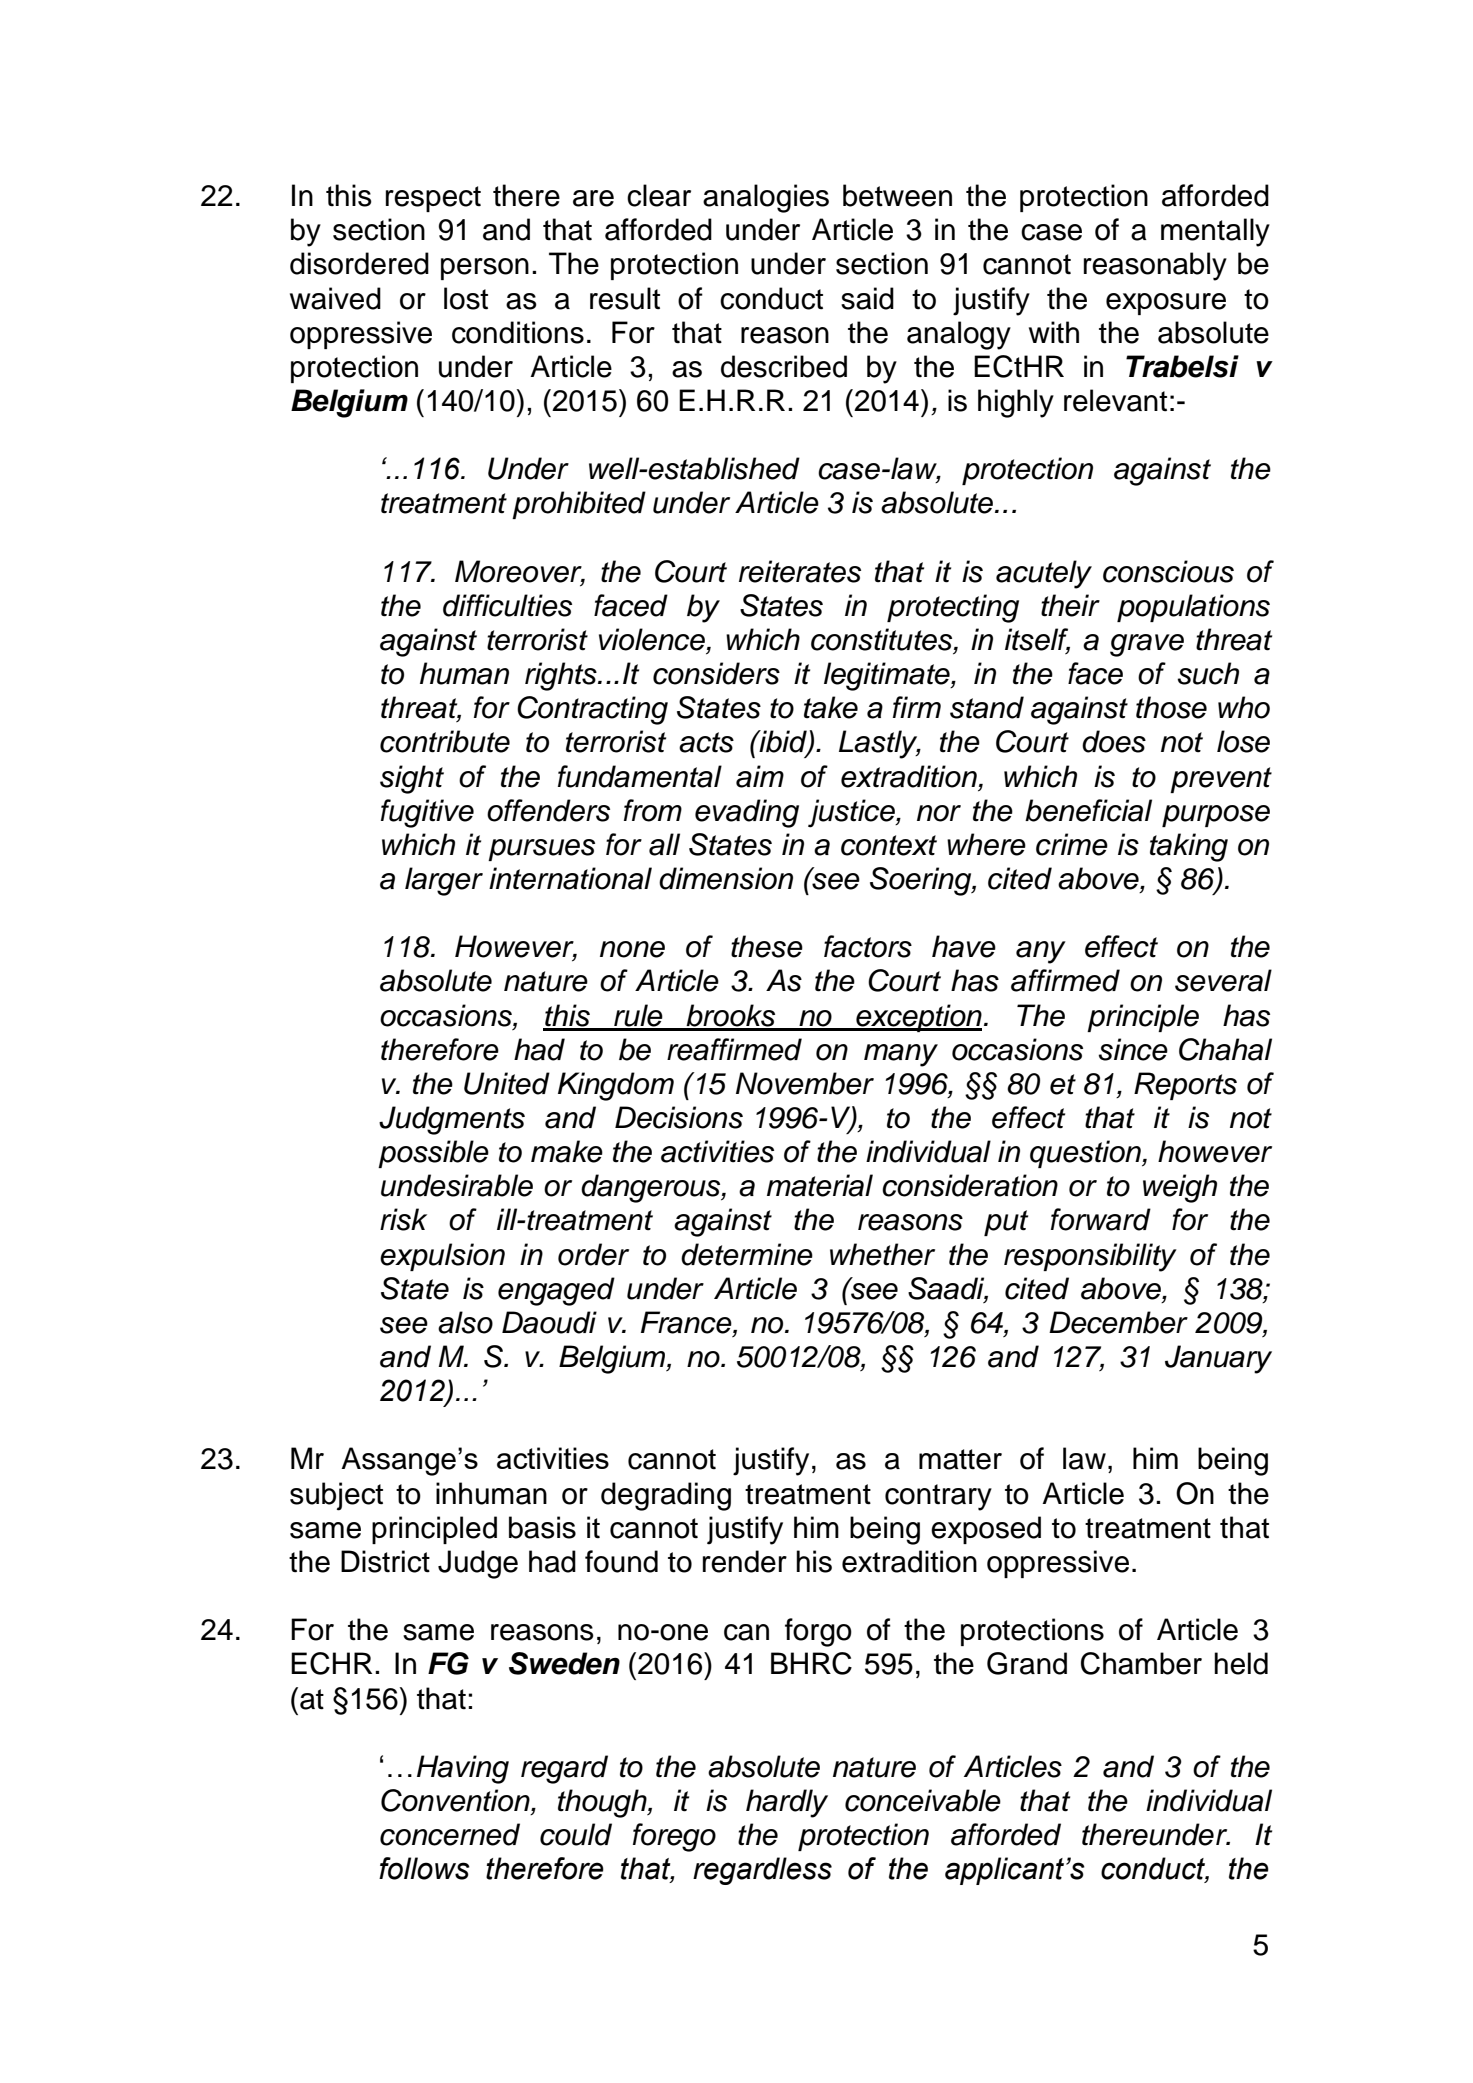 The width and height of the page is (1473, 2083). What do you see at coordinates (507, 1083) in the page?
I see `United` at bounding box center [507, 1083].
